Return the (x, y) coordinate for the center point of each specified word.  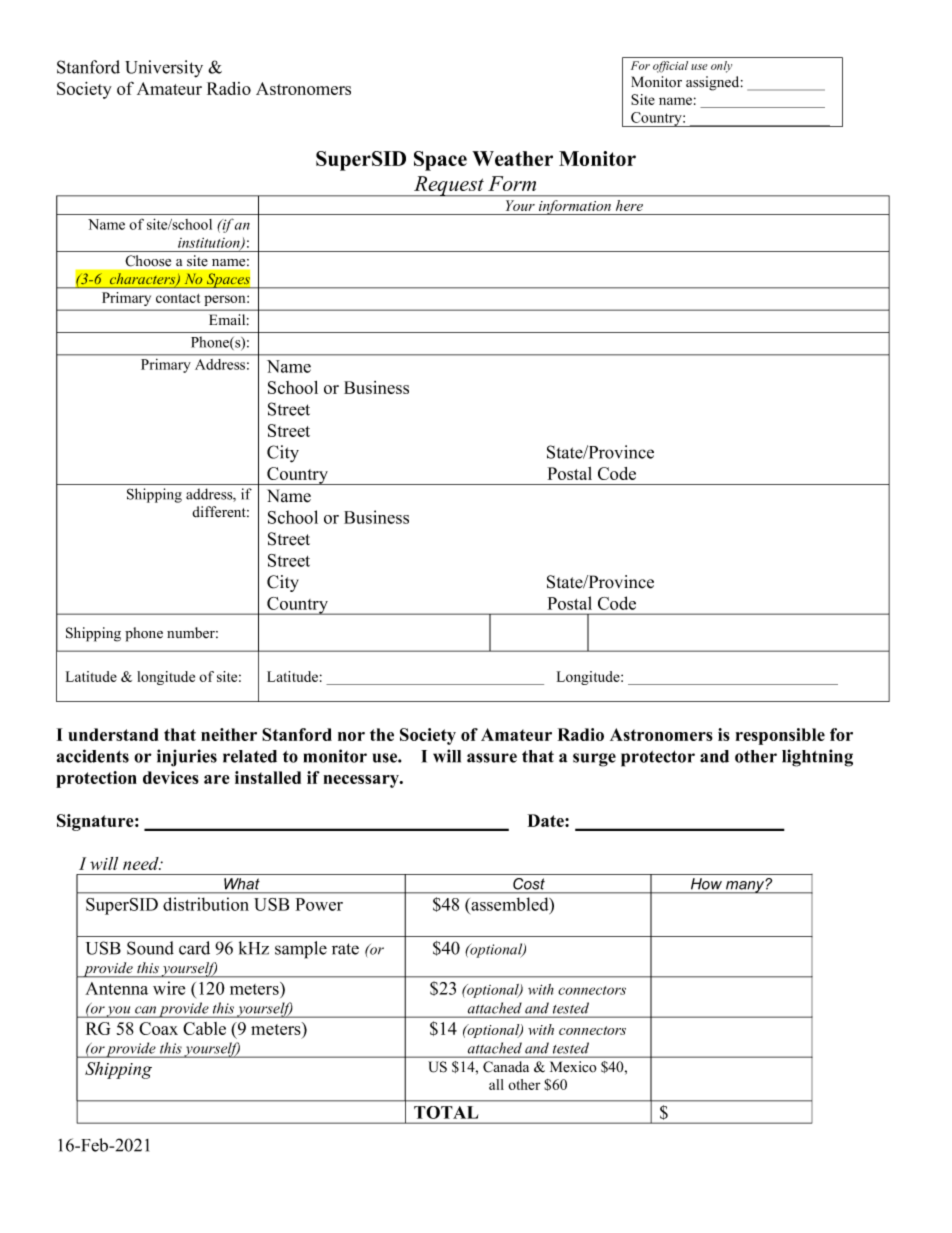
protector (658, 759)
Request (449, 186)
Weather (512, 158)
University (164, 69)
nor (351, 736)
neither (229, 734)
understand (113, 734)
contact (178, 298)
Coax (158, 1028)
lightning (817, 758)
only (721, 67)
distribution (206, 904)
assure (492, 758)
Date (547, 820)
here (629, 205)
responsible (780, 736)
